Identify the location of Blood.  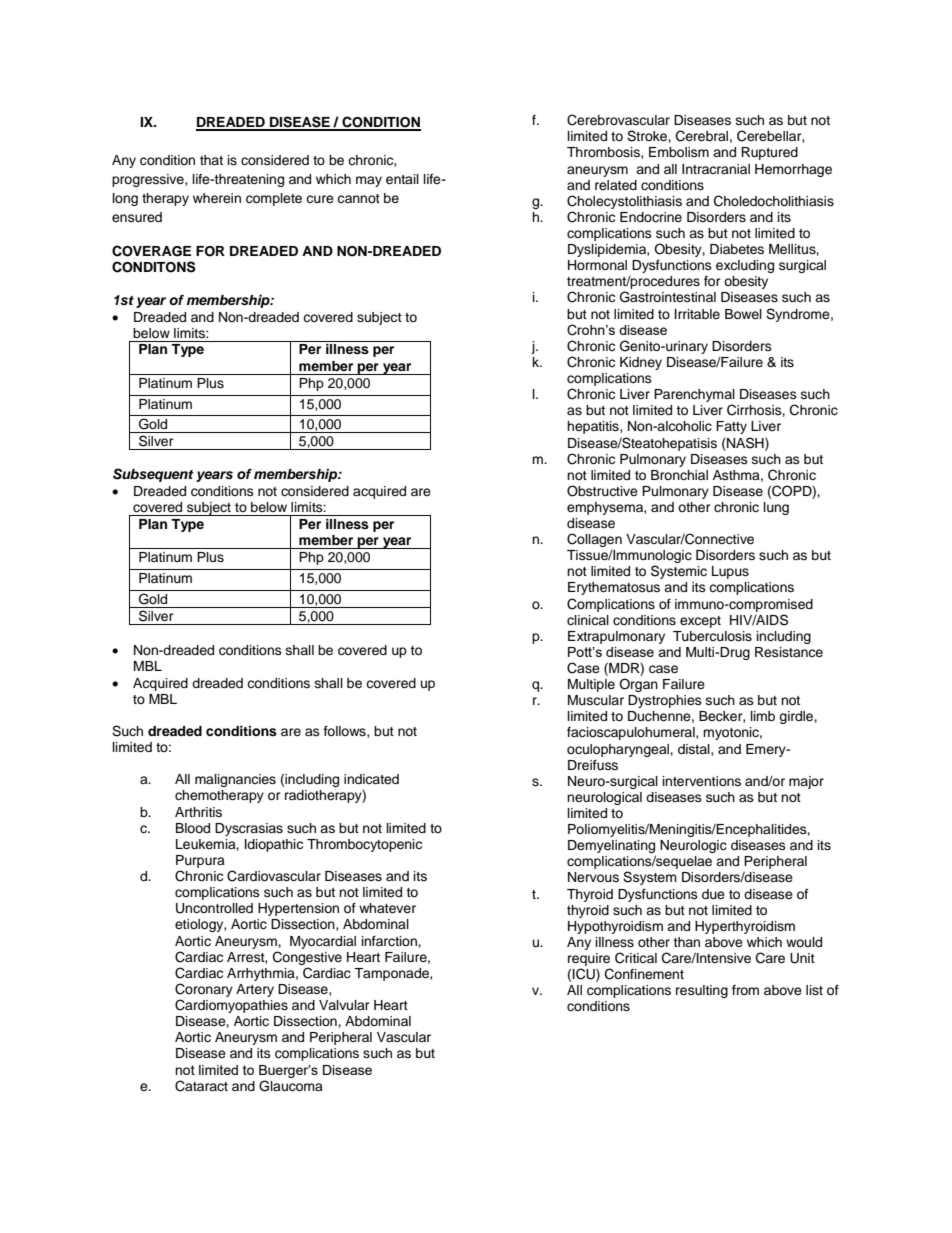
(193, 828).
